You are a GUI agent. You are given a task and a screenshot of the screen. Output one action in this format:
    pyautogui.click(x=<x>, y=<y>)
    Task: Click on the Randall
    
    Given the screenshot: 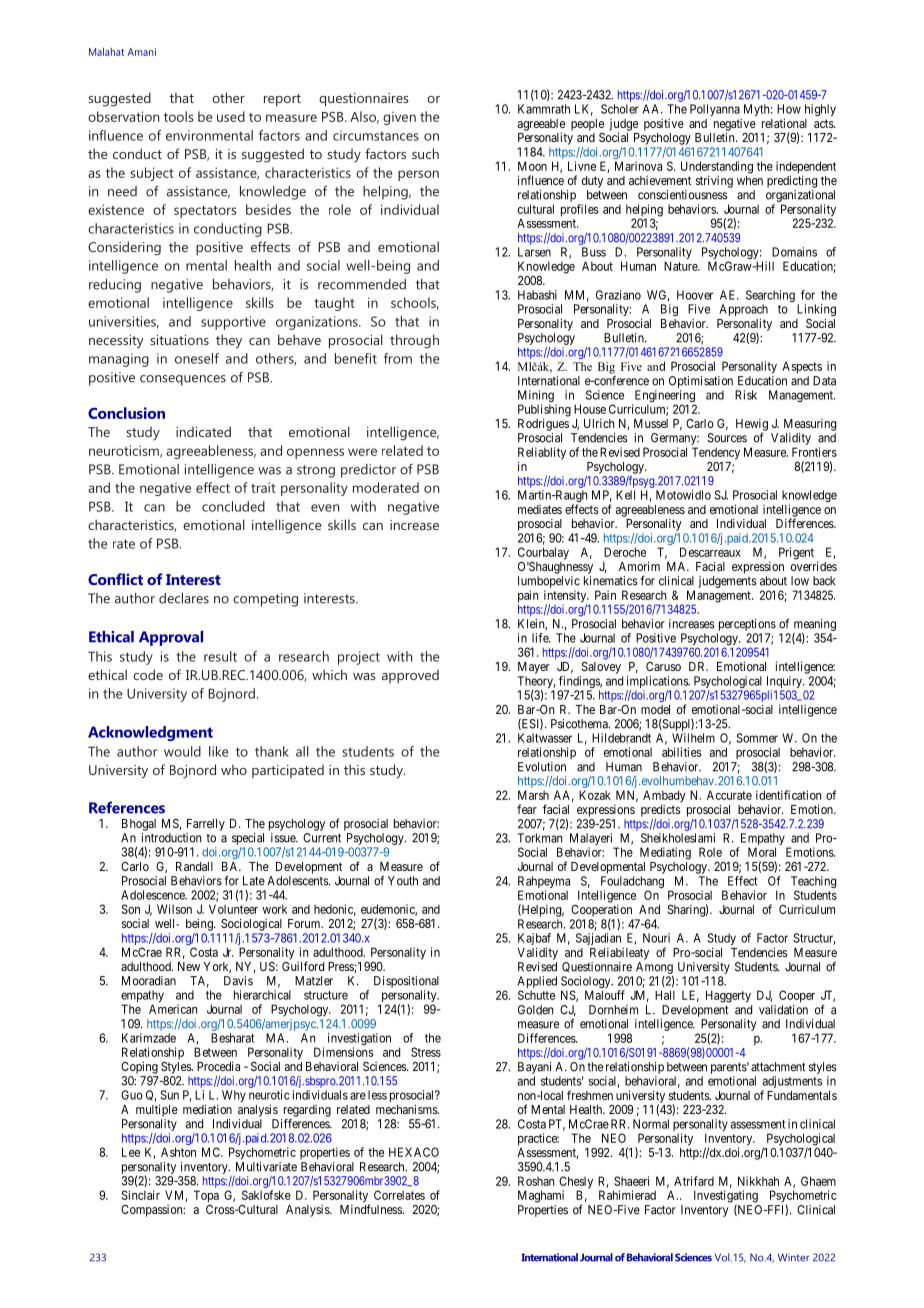 What is the action you would take?
    pyautogui.click(x=194, y=866)
